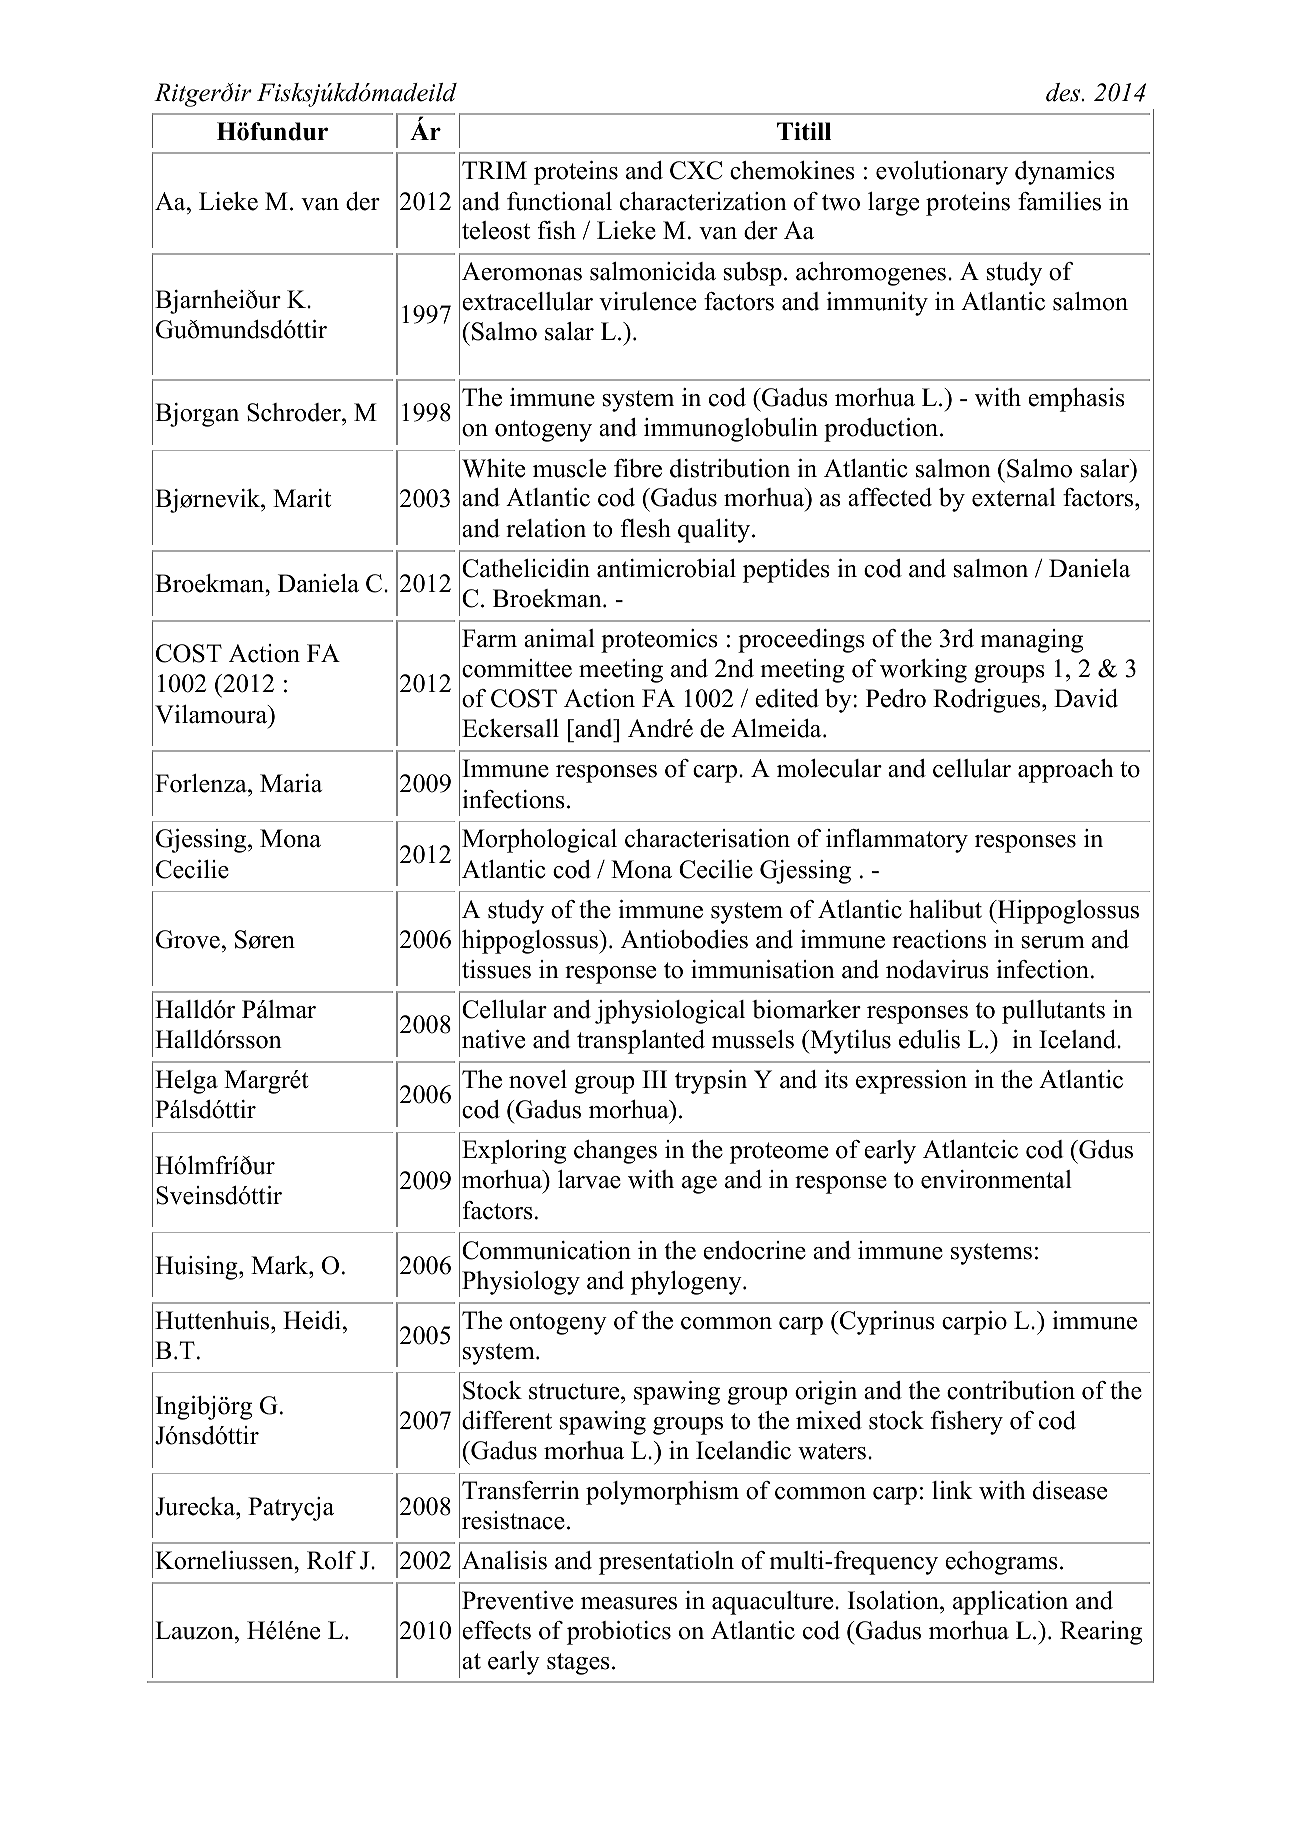  What do you see at coordinates (629, 1603) in the page?
I see `measures` at bounding box center [629, 1603].
